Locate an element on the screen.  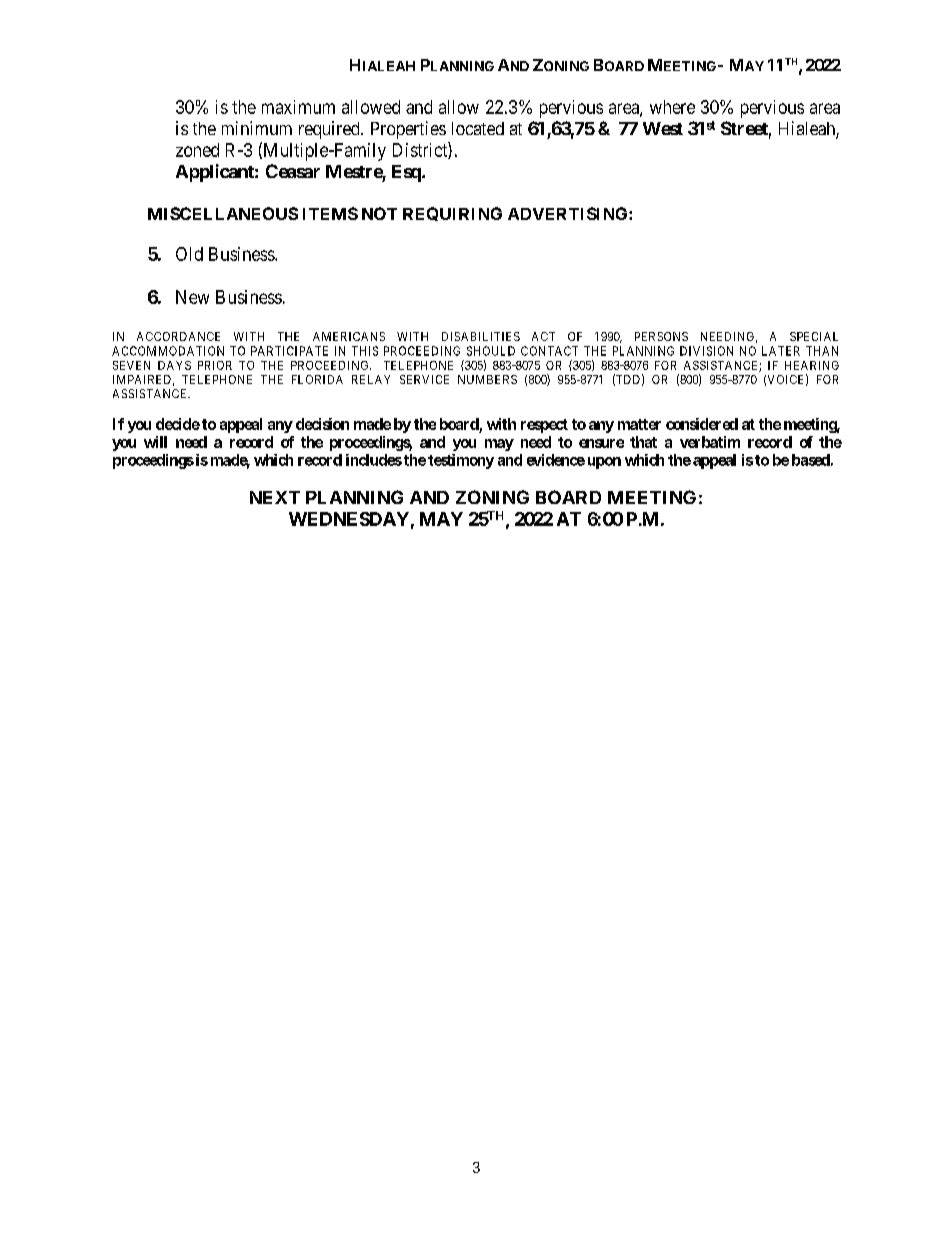
Old is located at coordinates (189, 254).
